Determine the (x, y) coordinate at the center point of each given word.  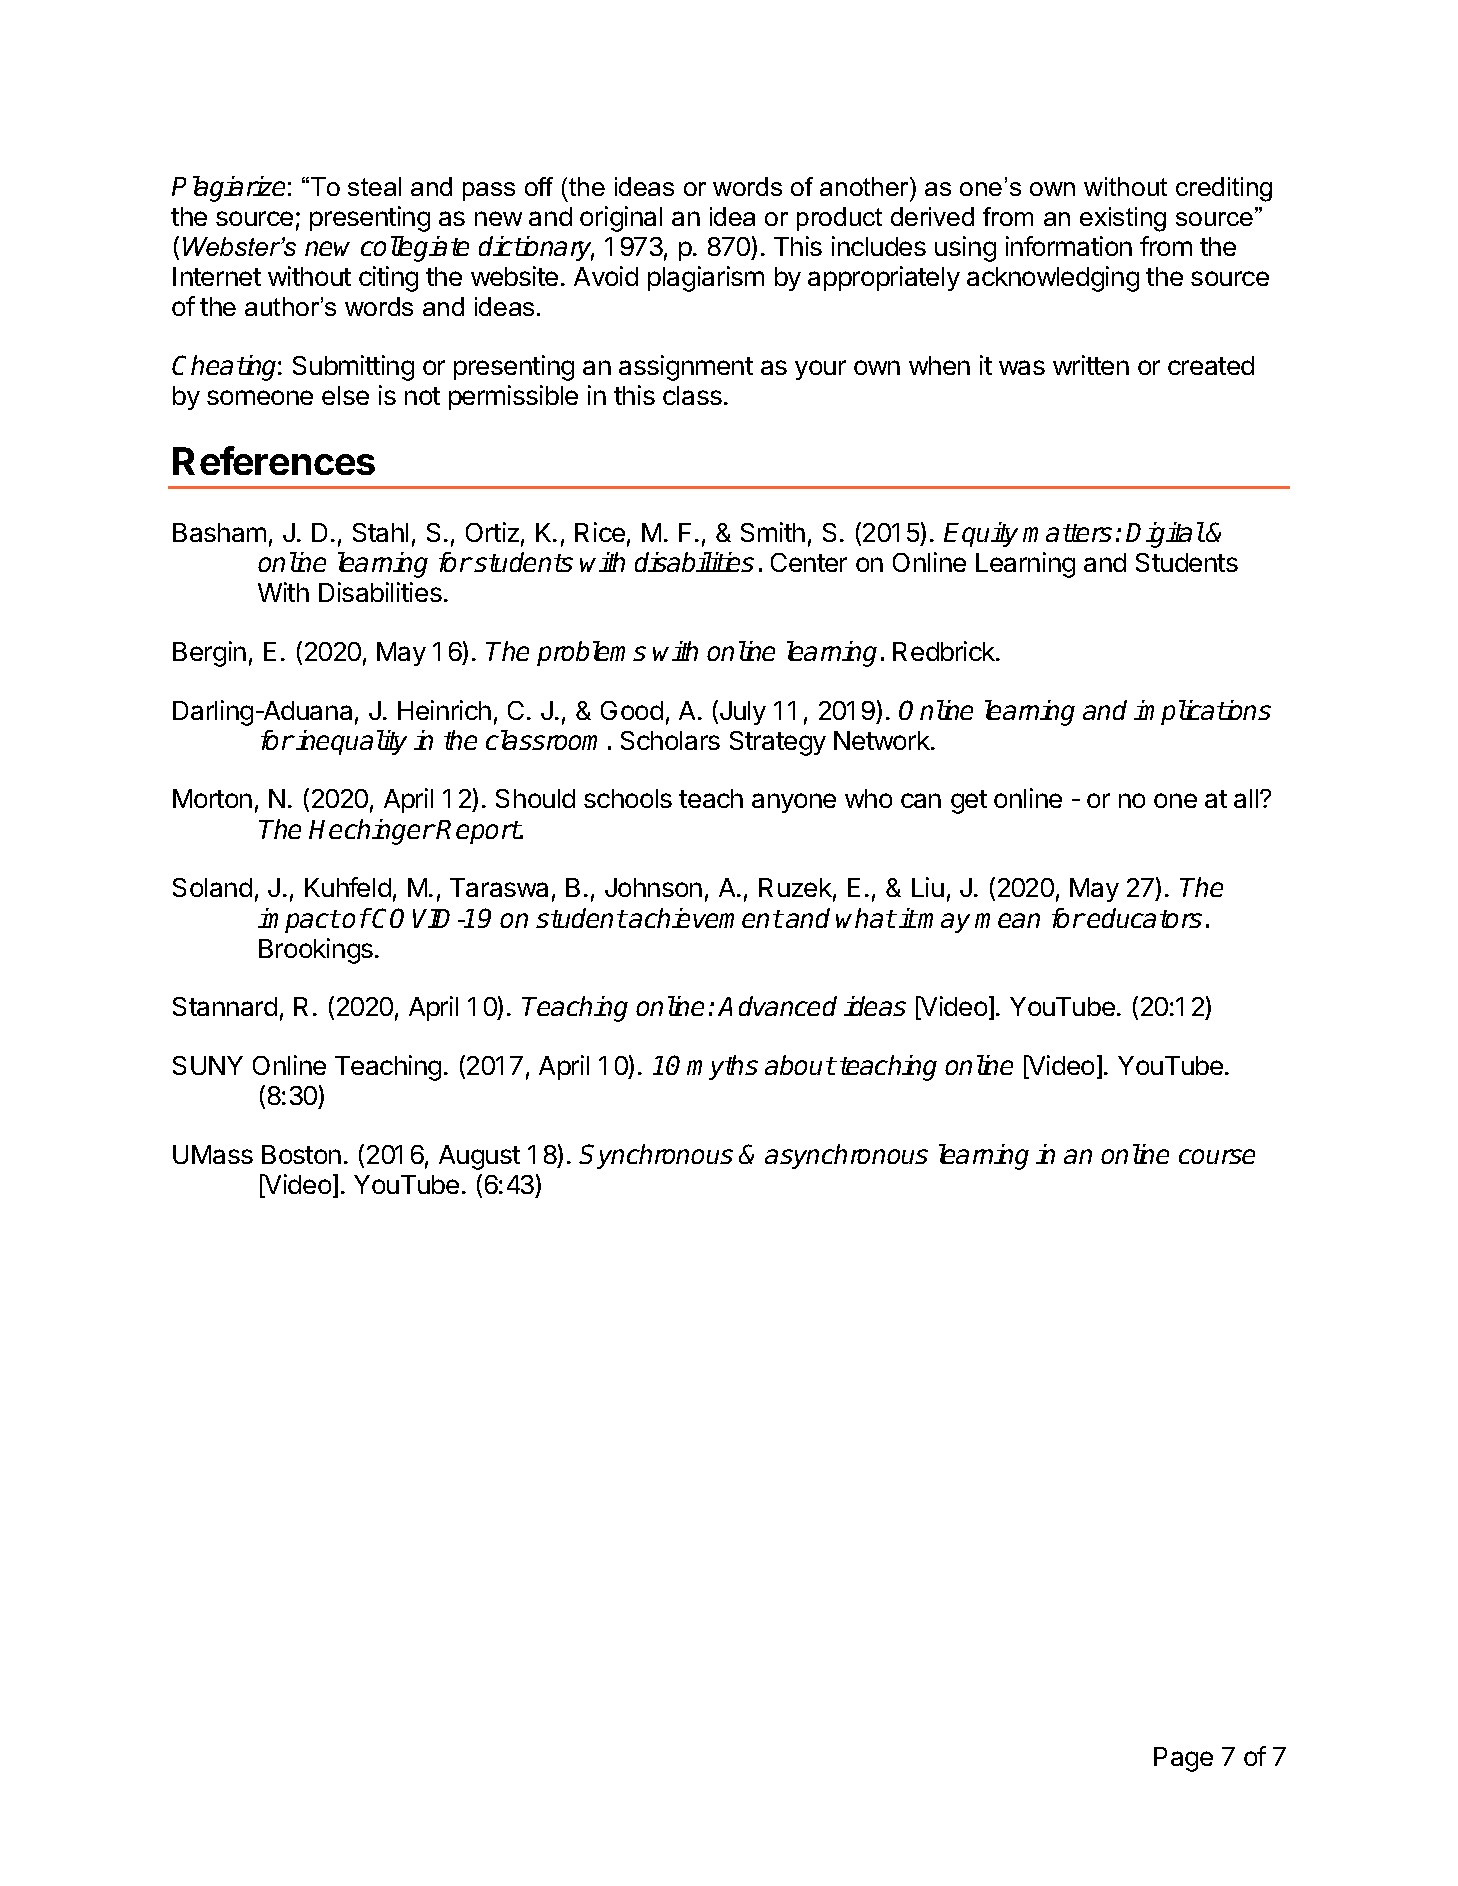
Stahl (380, 532)
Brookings (316, 951)
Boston (301, 1154)
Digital (1165, 535)
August (479, 1157)
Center (809, 562)
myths (722, 1067)
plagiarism (706, 279)
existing (1123, 219)
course (1217, 1156)
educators (1144, 918)
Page (1183, 1759)
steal (374, 186)
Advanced (777, 1006)
